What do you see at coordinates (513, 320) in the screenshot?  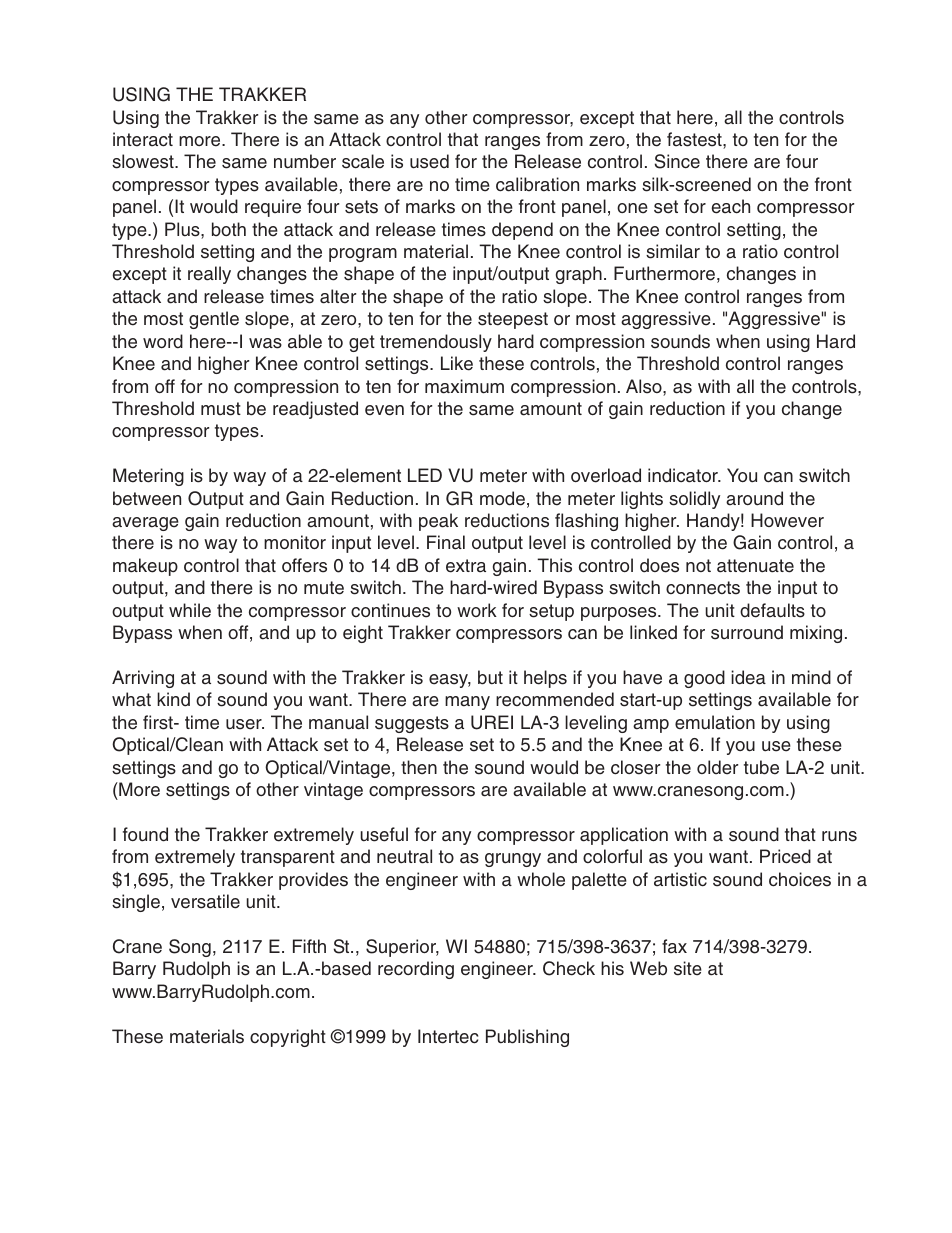 I see `steepest` at bounding box center [513, 320].
